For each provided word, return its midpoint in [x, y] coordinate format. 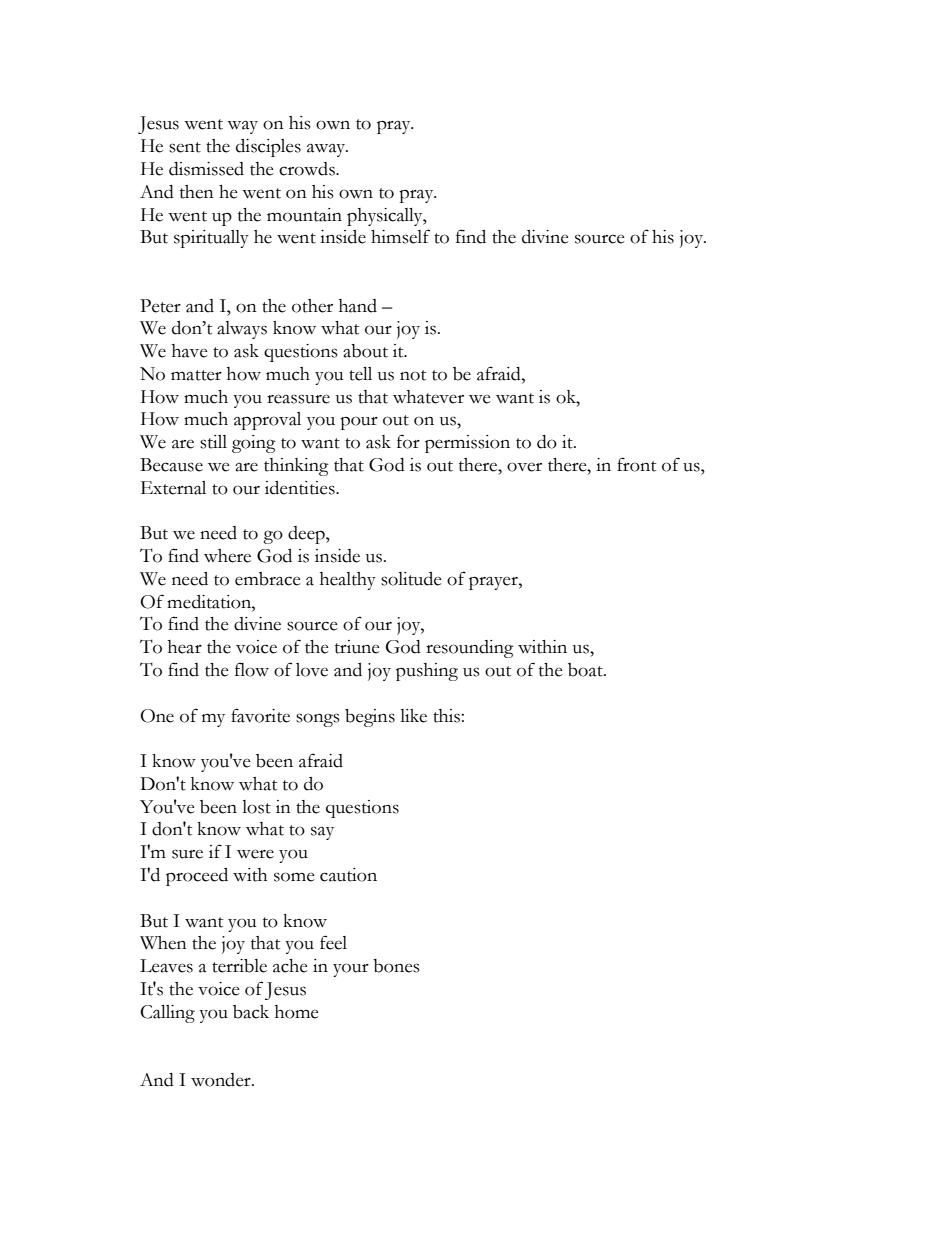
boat [586, 670]
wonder [222, 1080]
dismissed [206, 169]
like [413, 716]
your [351, 970]
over [524, 467]
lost [256, 807]
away [327, 150]
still [213, 442]
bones [396, 966]
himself [400, 236]
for [408, 441]
